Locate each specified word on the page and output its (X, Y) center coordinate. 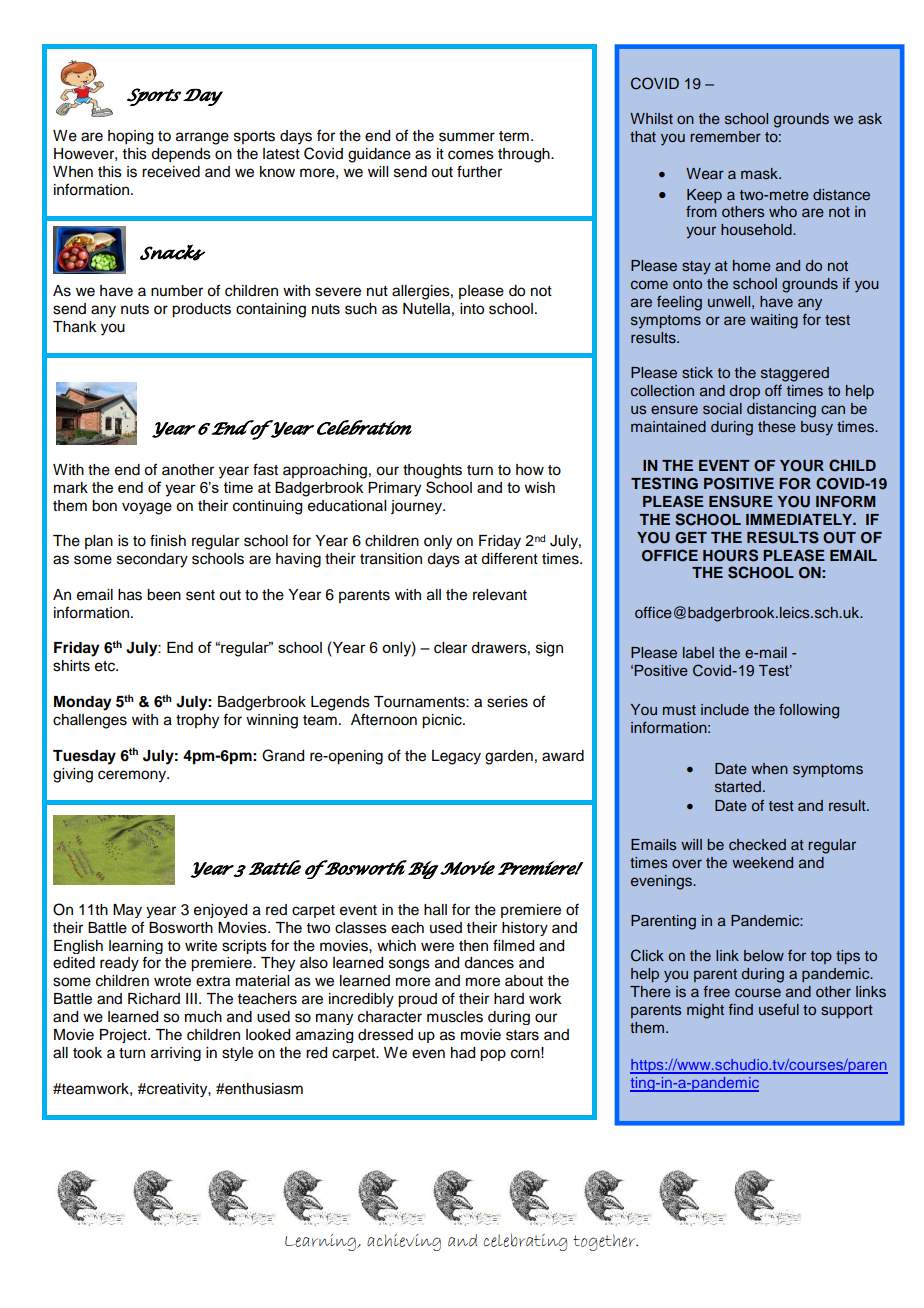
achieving (404, 1242)
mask (760, 173)
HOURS (730, 555)
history (525, 929)
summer (467, 137)
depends (181, 155)
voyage (147, 508)
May (127, 911)
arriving (176, 1054)
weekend (762, 862)
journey (418, 507)
